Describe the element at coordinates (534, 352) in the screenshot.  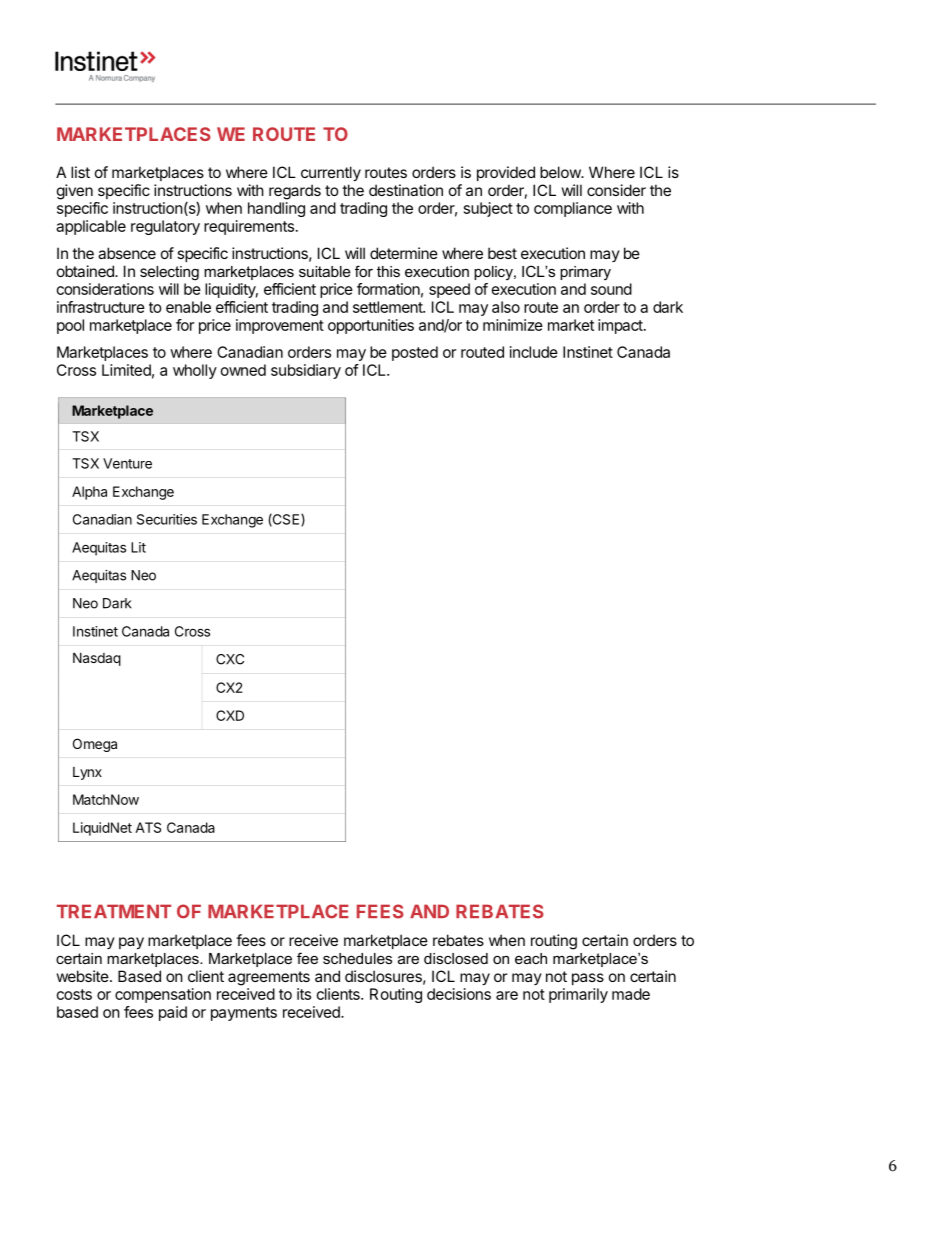
I see `include` at that location.
